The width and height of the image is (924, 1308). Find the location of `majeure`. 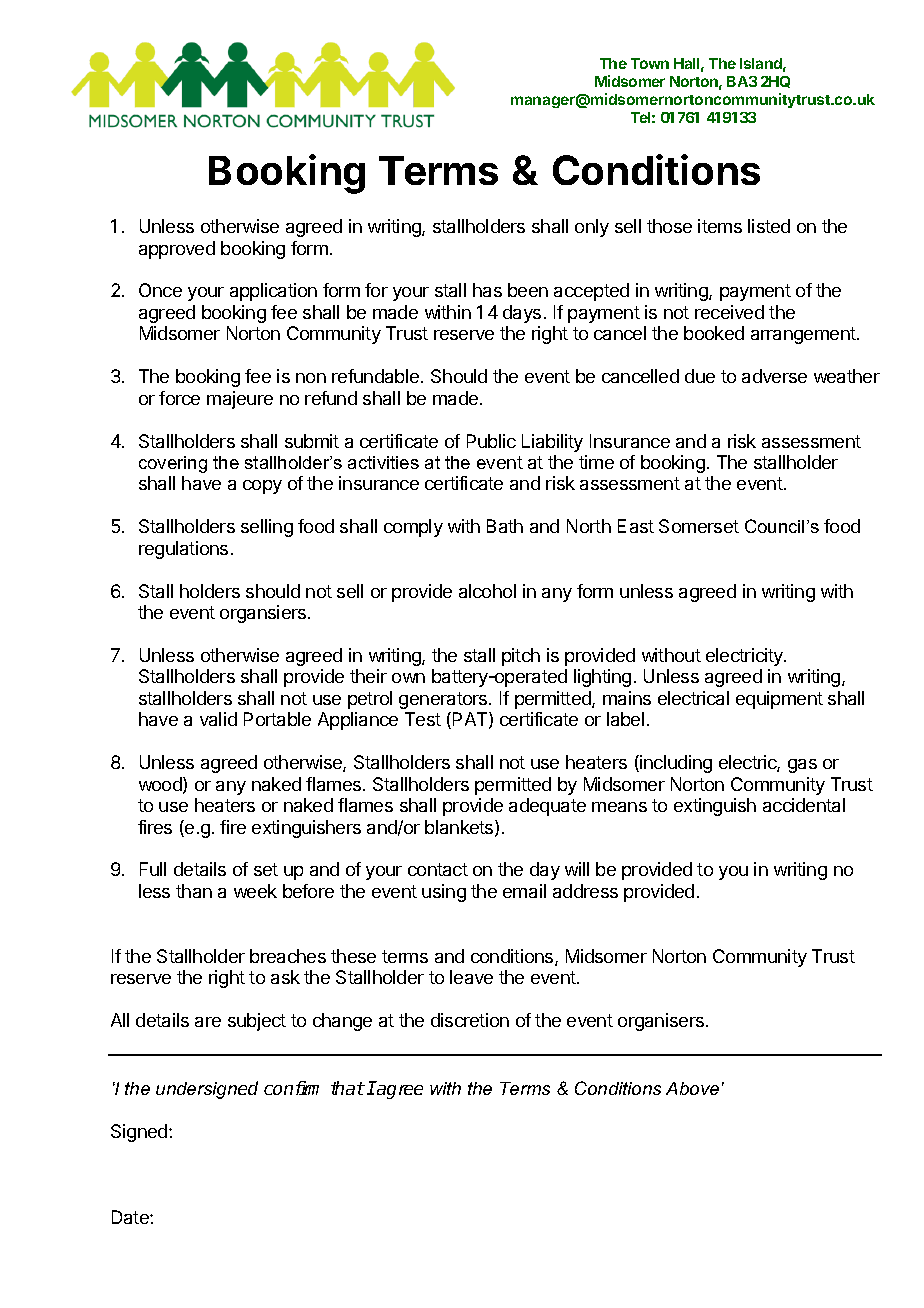

majeure is located at coordinates (240, 400).
